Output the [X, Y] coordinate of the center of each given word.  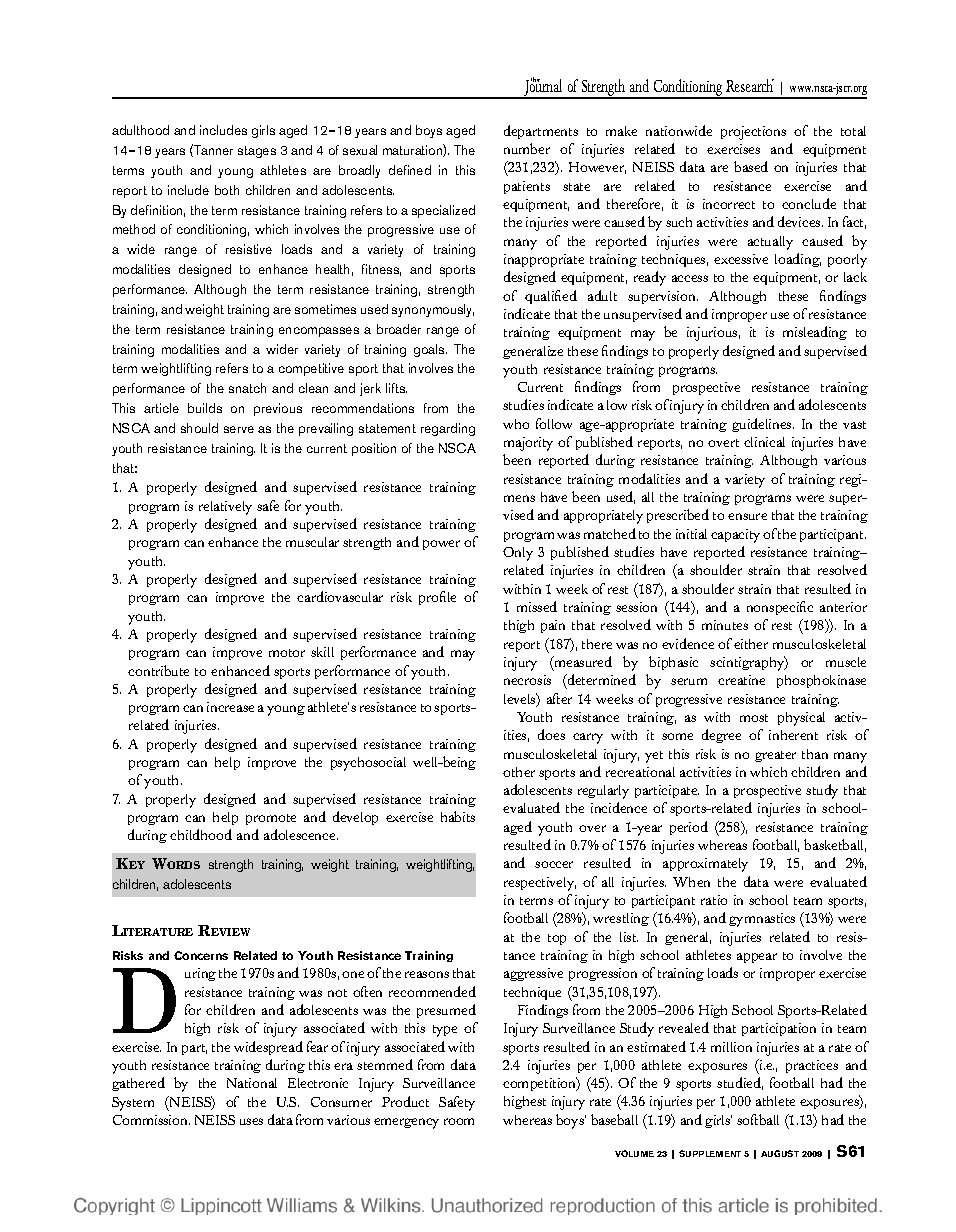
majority [528, 444]
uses [251, 1121]
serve [239, 429]
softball [758, 1119]
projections [753, 133]
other [519, 772]
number [527, 148]
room [459, 1121]
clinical [764, 442]
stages [257, 152]
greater [775, 756]
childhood [201, 834]
